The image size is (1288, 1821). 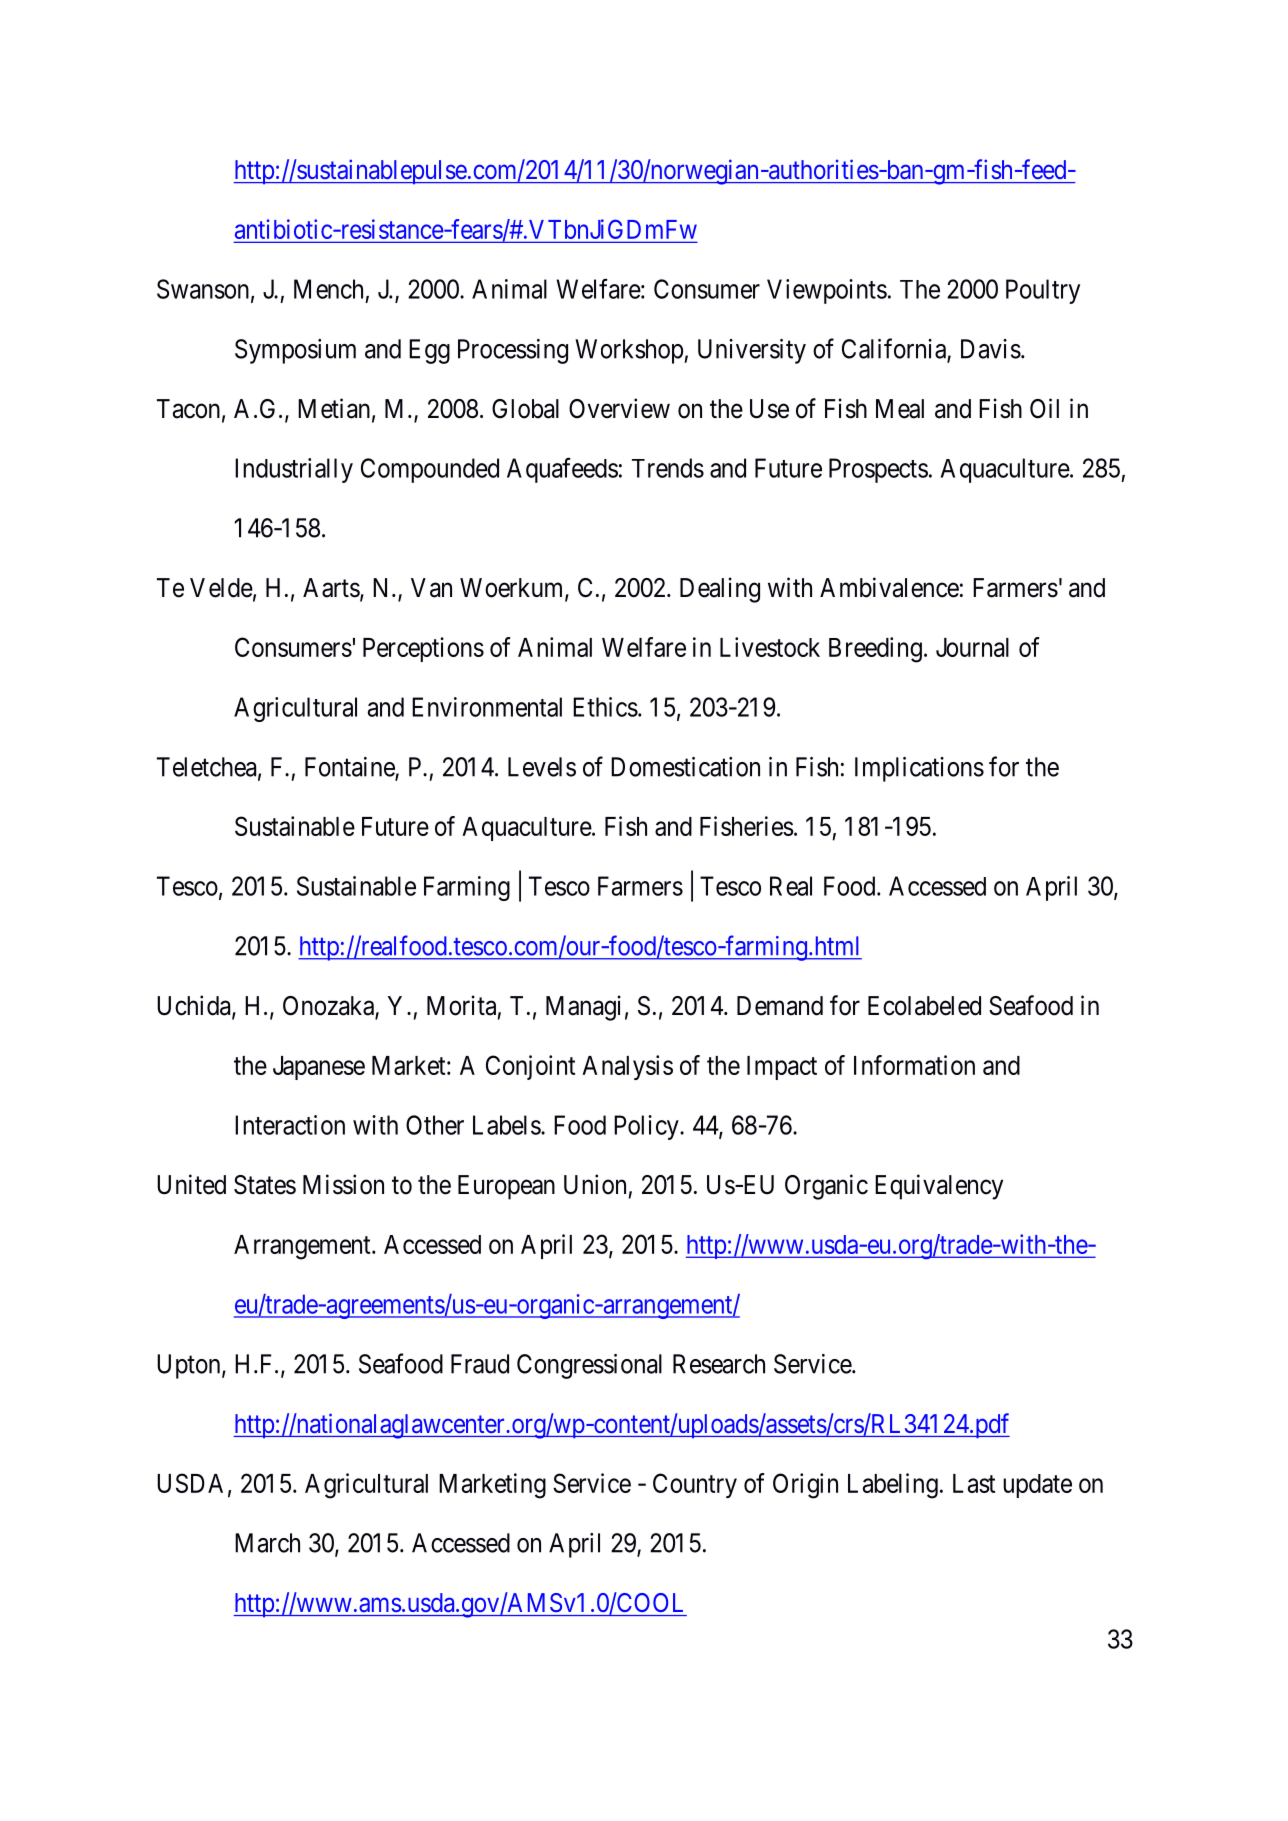 What do you see at coordinates (895, 349) in the document?
I see `California` at bounding box center [895, 349].
